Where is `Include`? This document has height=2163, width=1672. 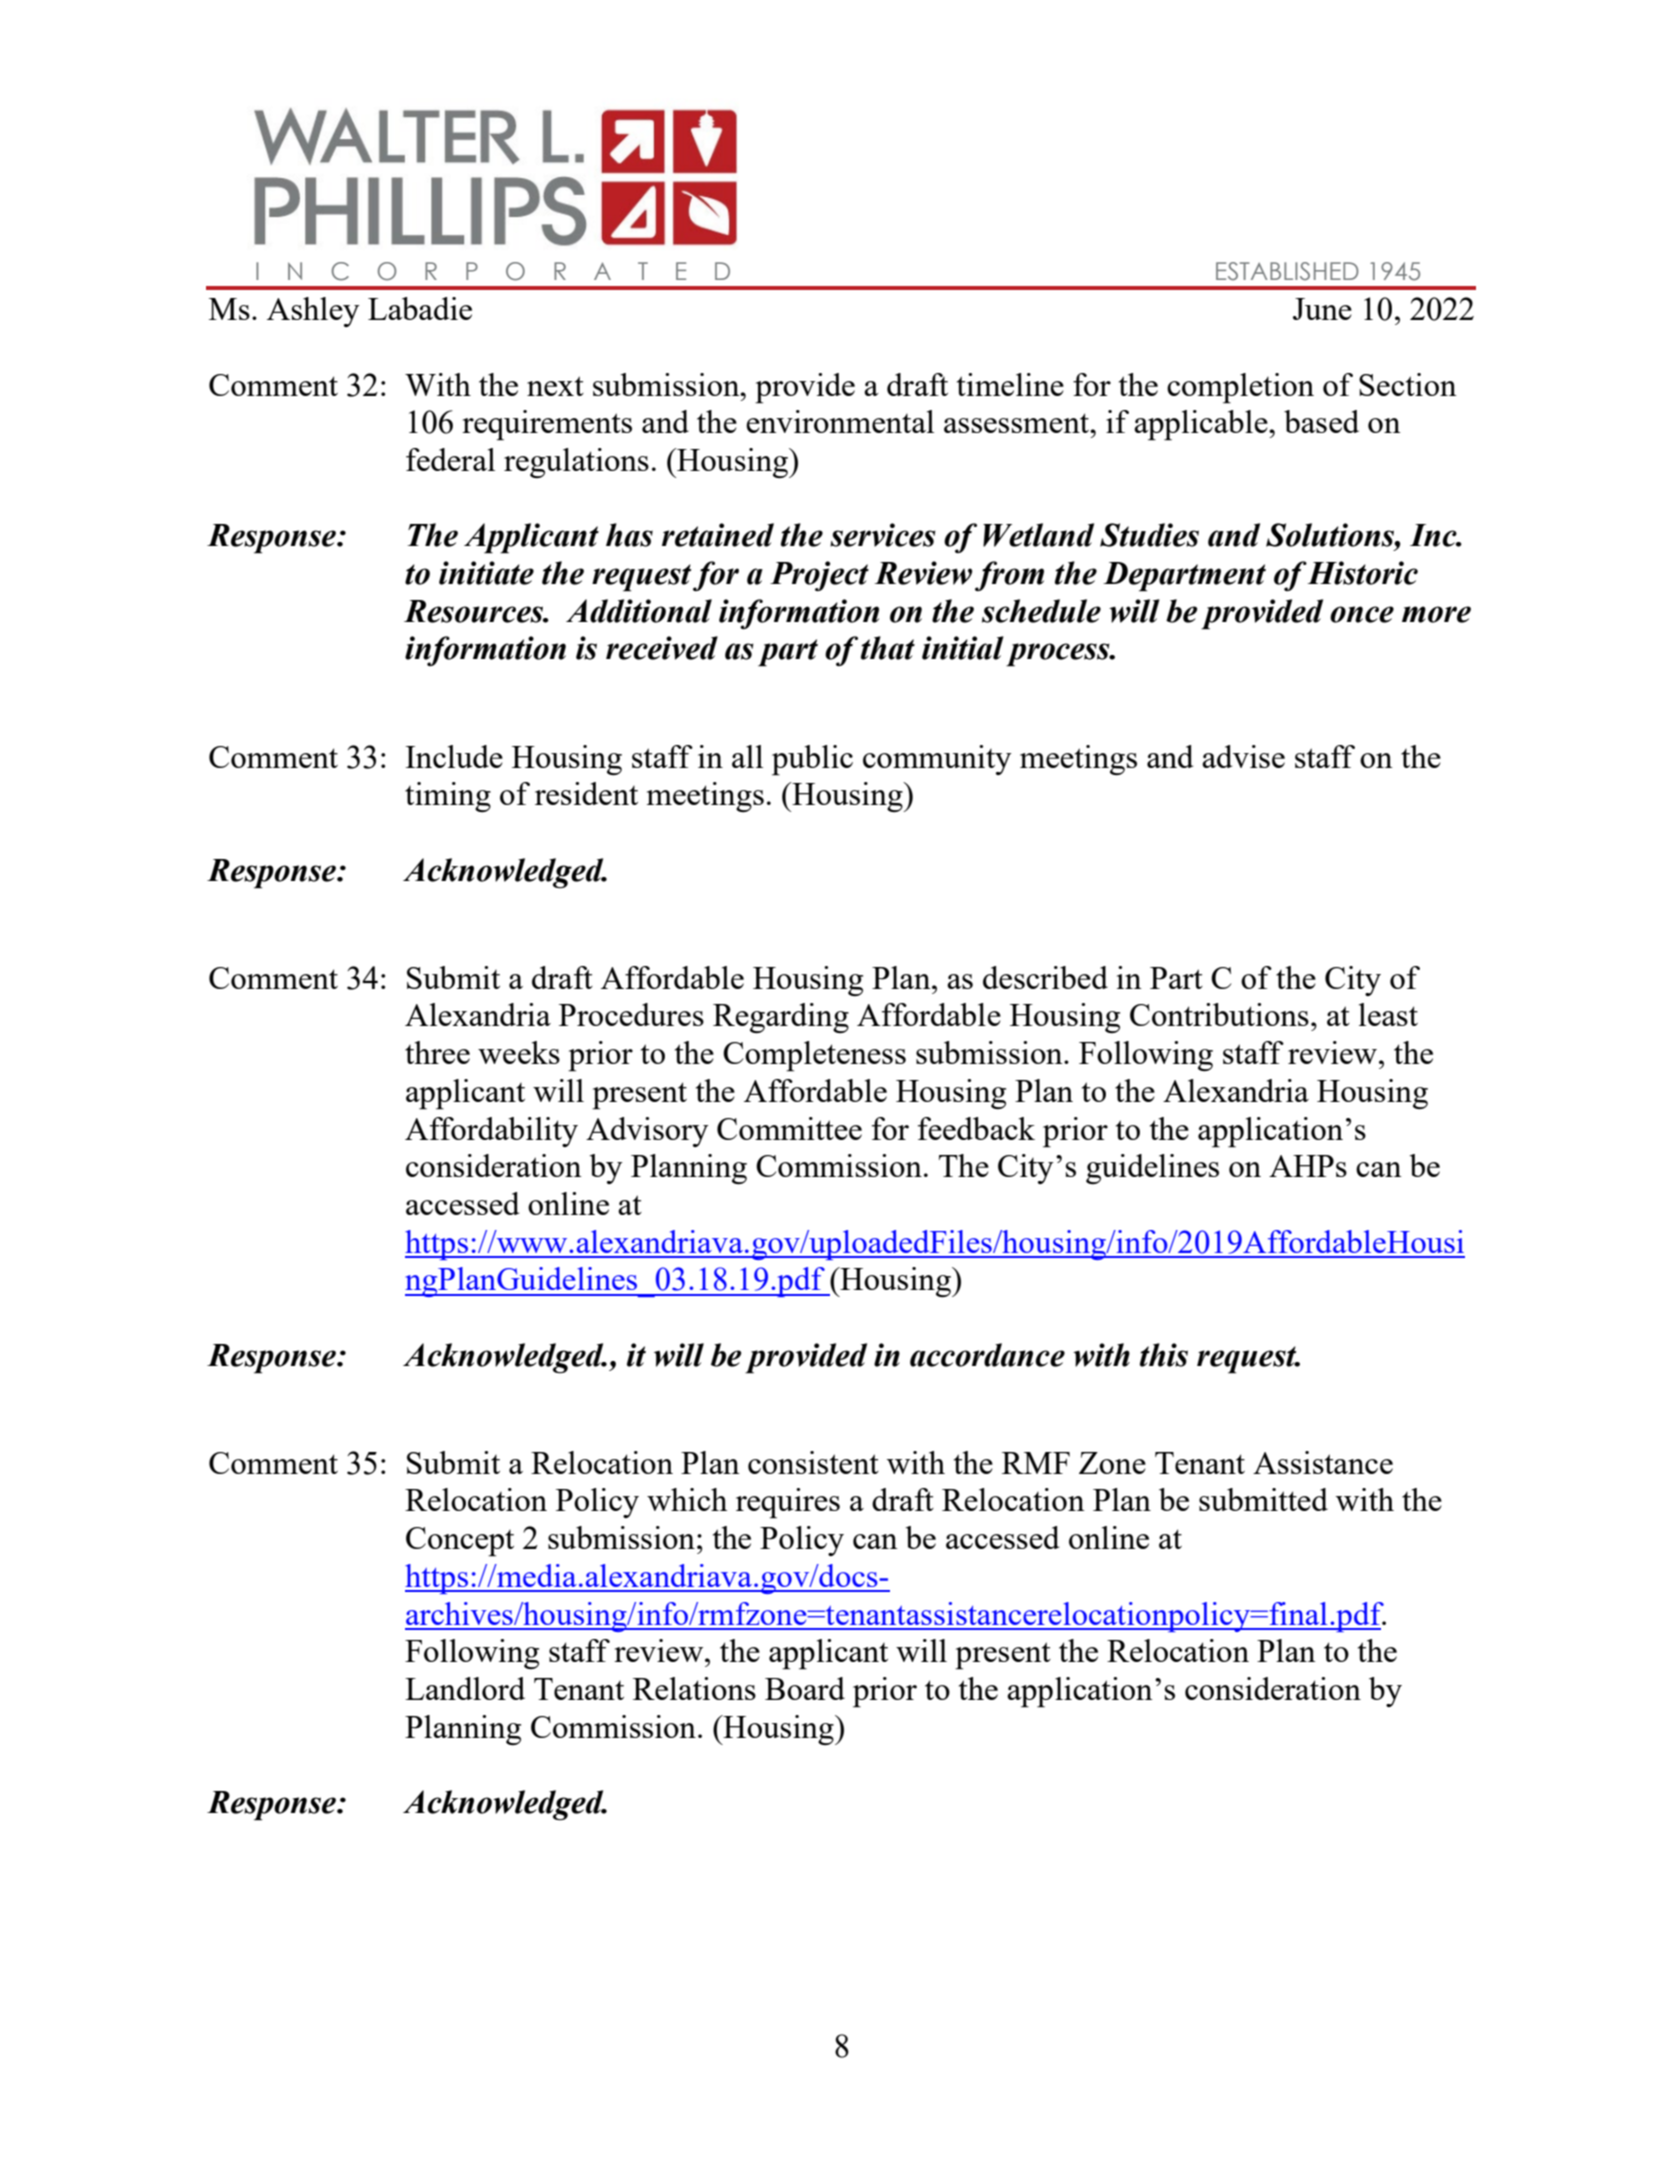
Include is located at coordinates (454, 756).
